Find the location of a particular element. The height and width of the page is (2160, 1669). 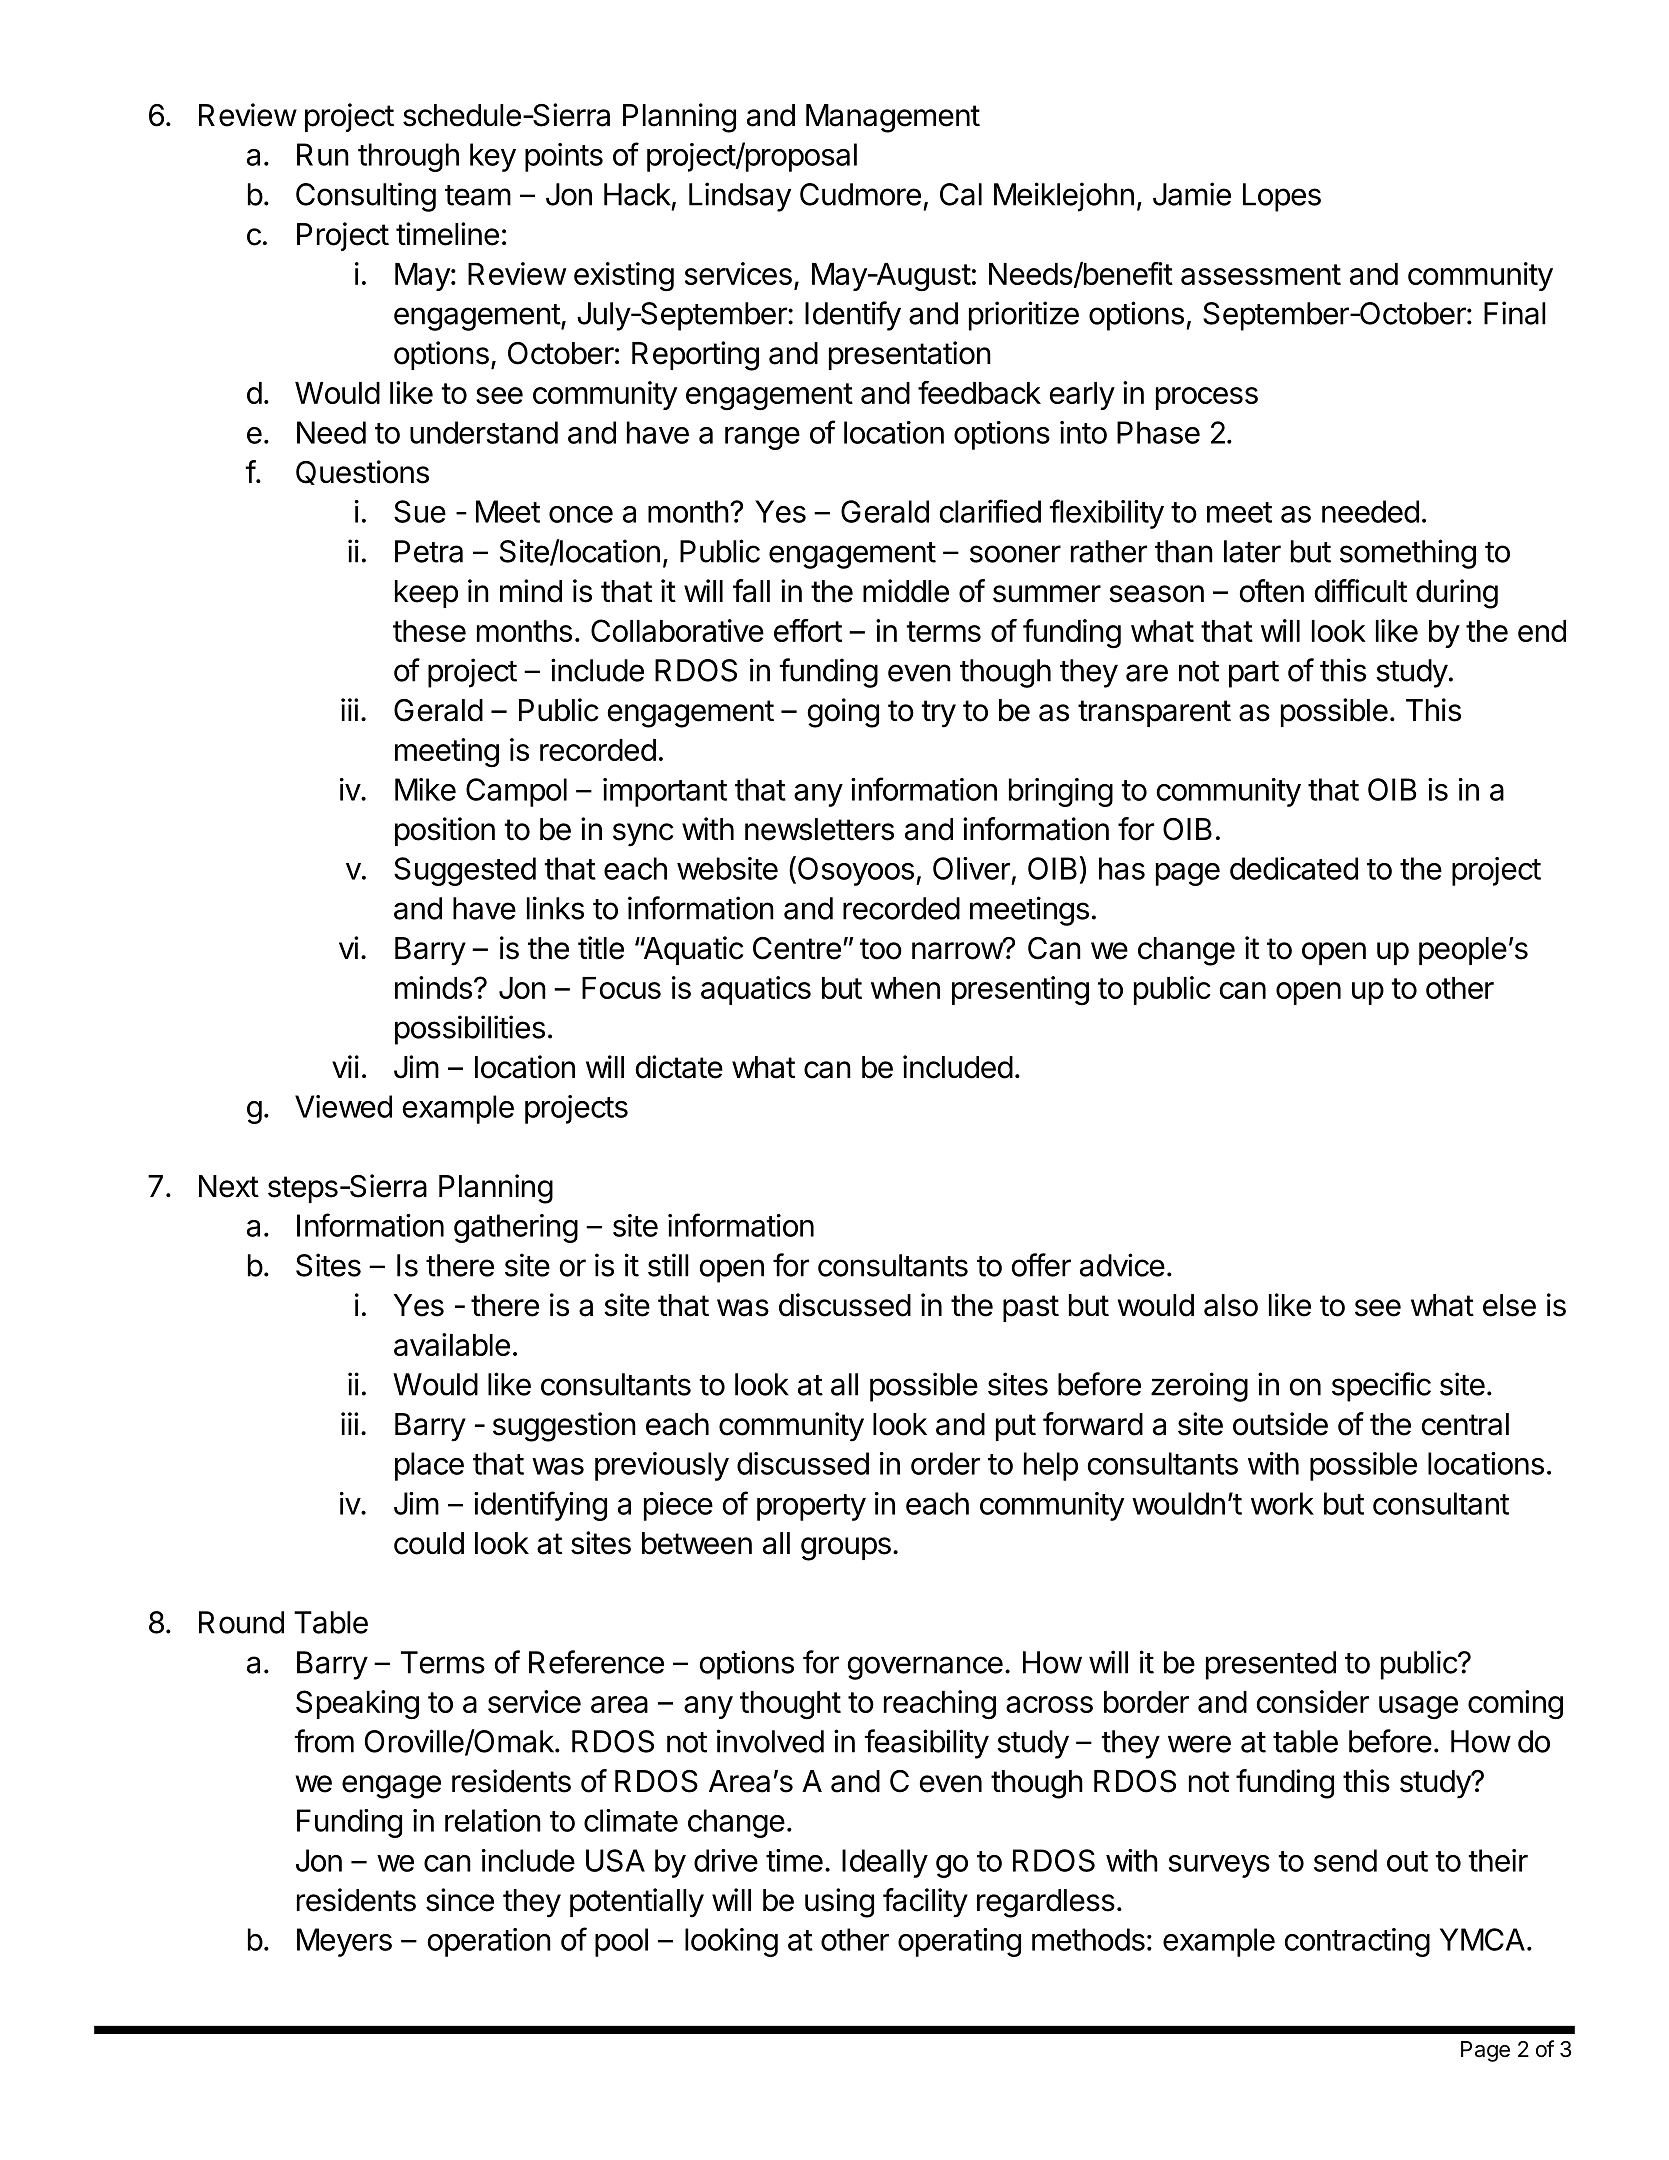

since is located at coordinates (460, 1900).
